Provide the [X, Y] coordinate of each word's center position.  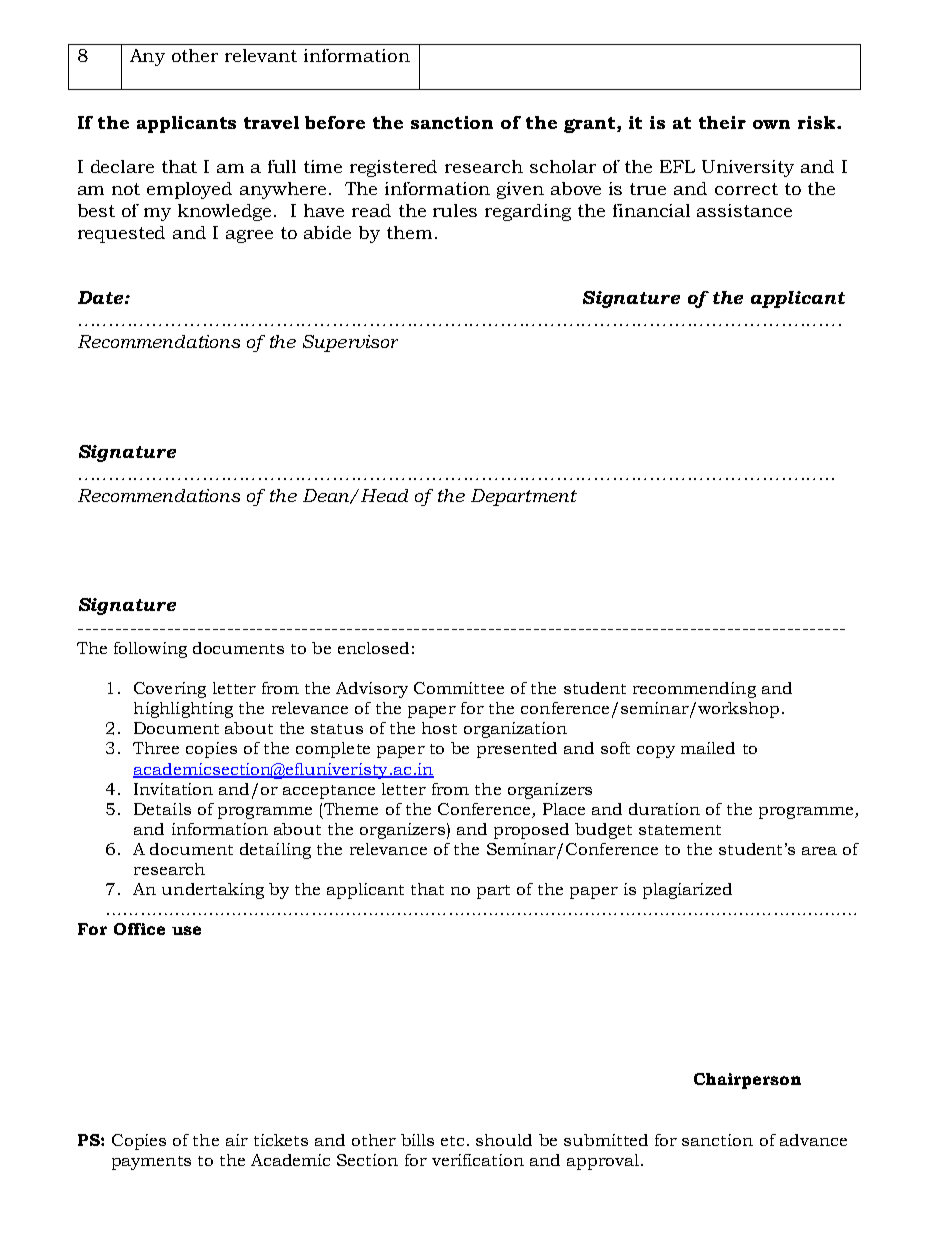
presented [517, 750]
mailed [708, 748]
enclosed [373, 648]
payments [151, 1163]
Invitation [173, 789]
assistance [744, 210]
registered [393, 168]
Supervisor [350, 343]
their [722, 122]
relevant [261, 55]
